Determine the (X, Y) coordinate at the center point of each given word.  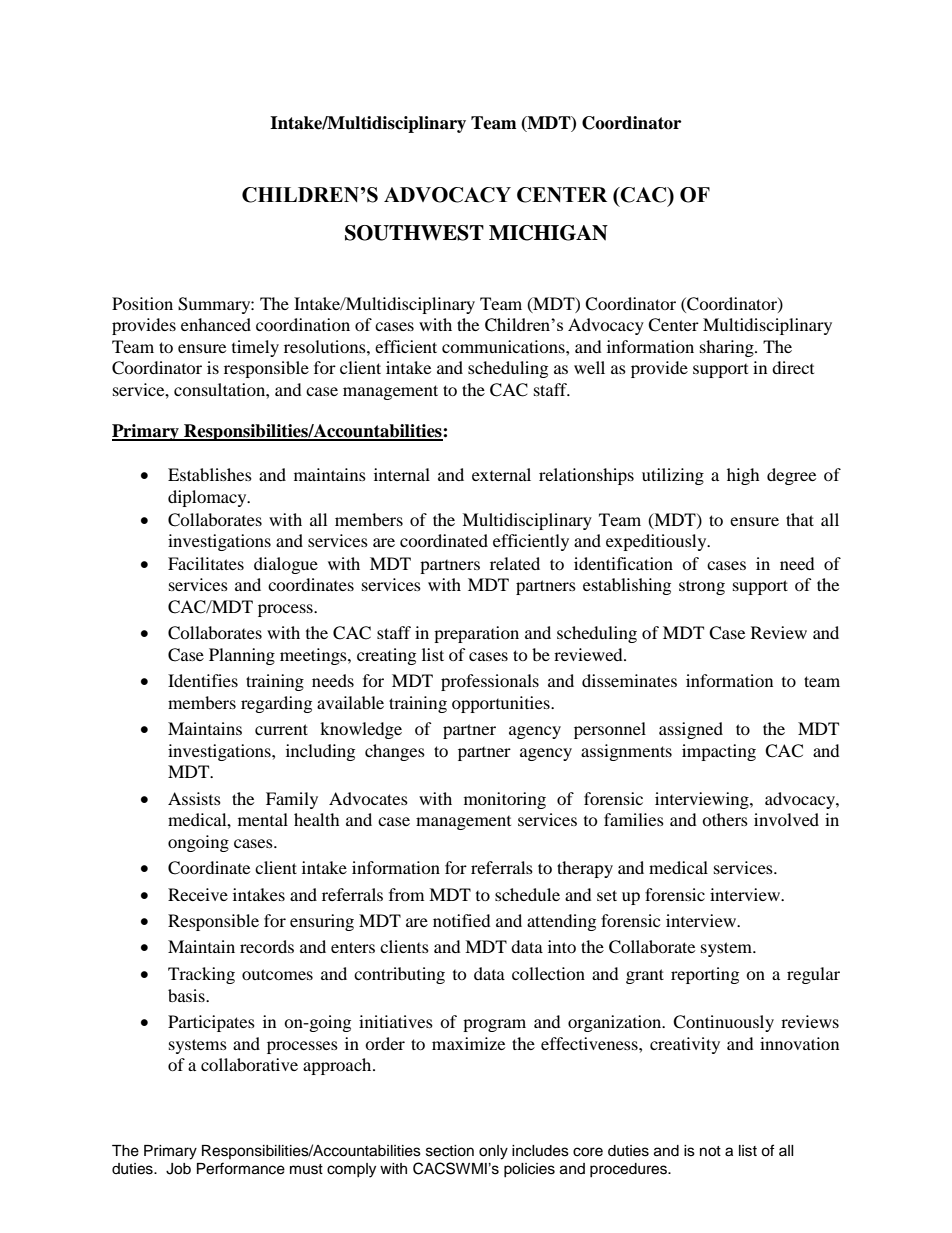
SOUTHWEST (414, 233)
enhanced (216, 324)
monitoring (505, 800)
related (515, 563)
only (493, 1152)
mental (263, 819)
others (725, 819)
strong (702, 587)
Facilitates (206, 563)
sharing (728, 348)
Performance (241, 1168)
